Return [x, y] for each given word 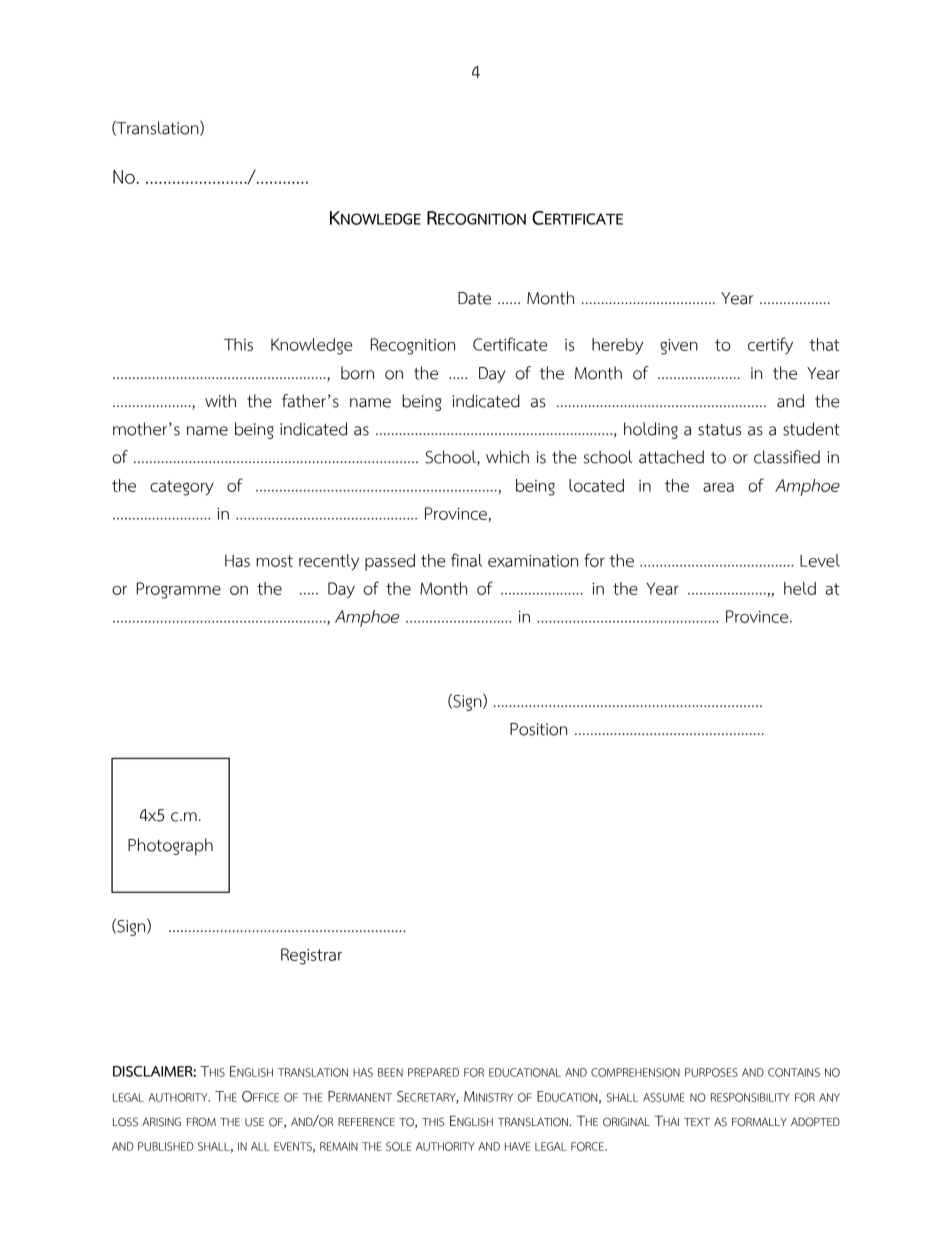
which [507, 457]
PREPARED [433, 1072]
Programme [179, 590]
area [718, 487]
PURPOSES [711, 1072]
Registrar [311, 956]
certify [770, 345]
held [800, 588]
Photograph [170, 847]
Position [538, 729]
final [466, 560]
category [182, 488]
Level [820, 560]
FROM [201, 1122]
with [220, 401]
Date [474, 298]
